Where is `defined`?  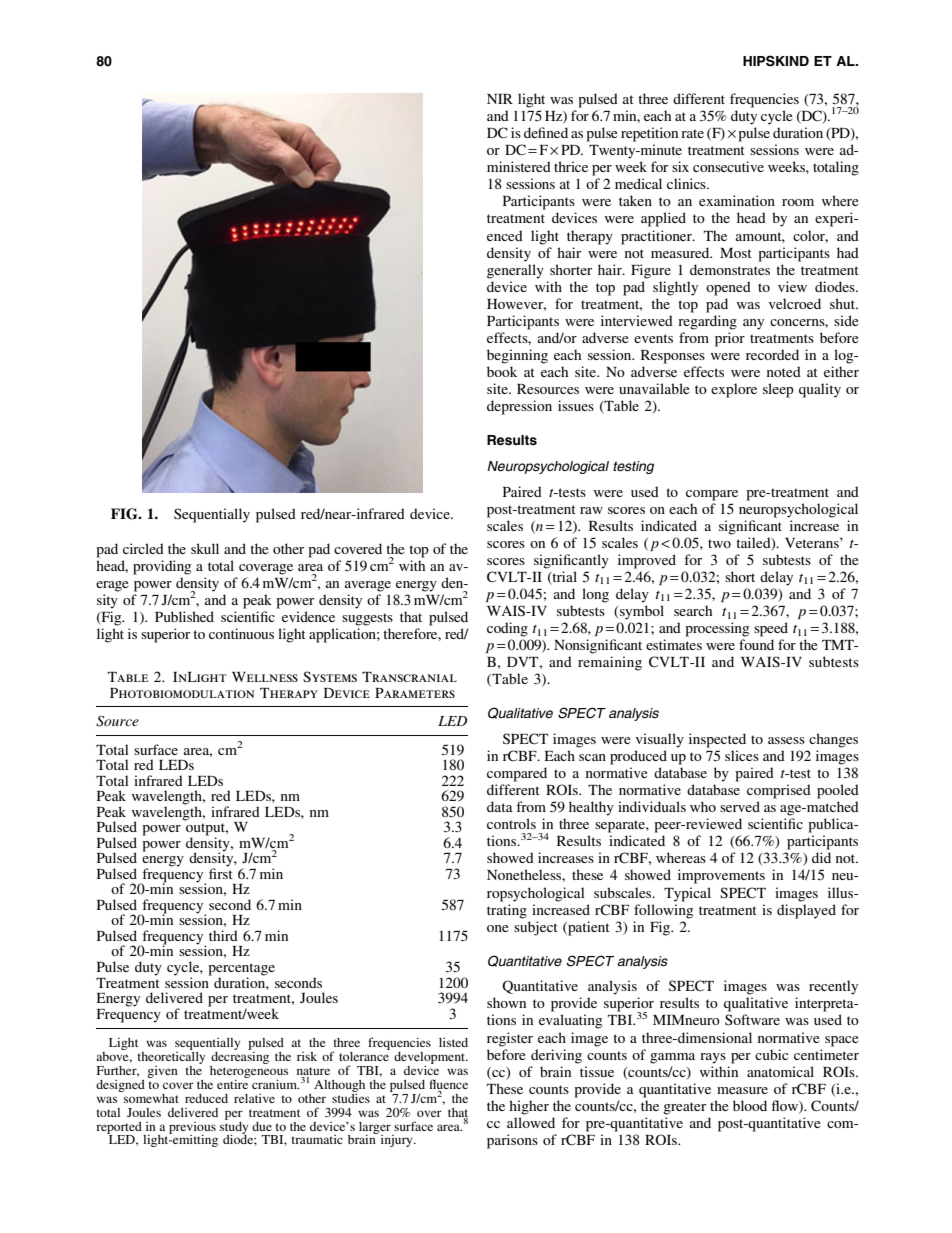 defined is located at coordinates (546, 132).
